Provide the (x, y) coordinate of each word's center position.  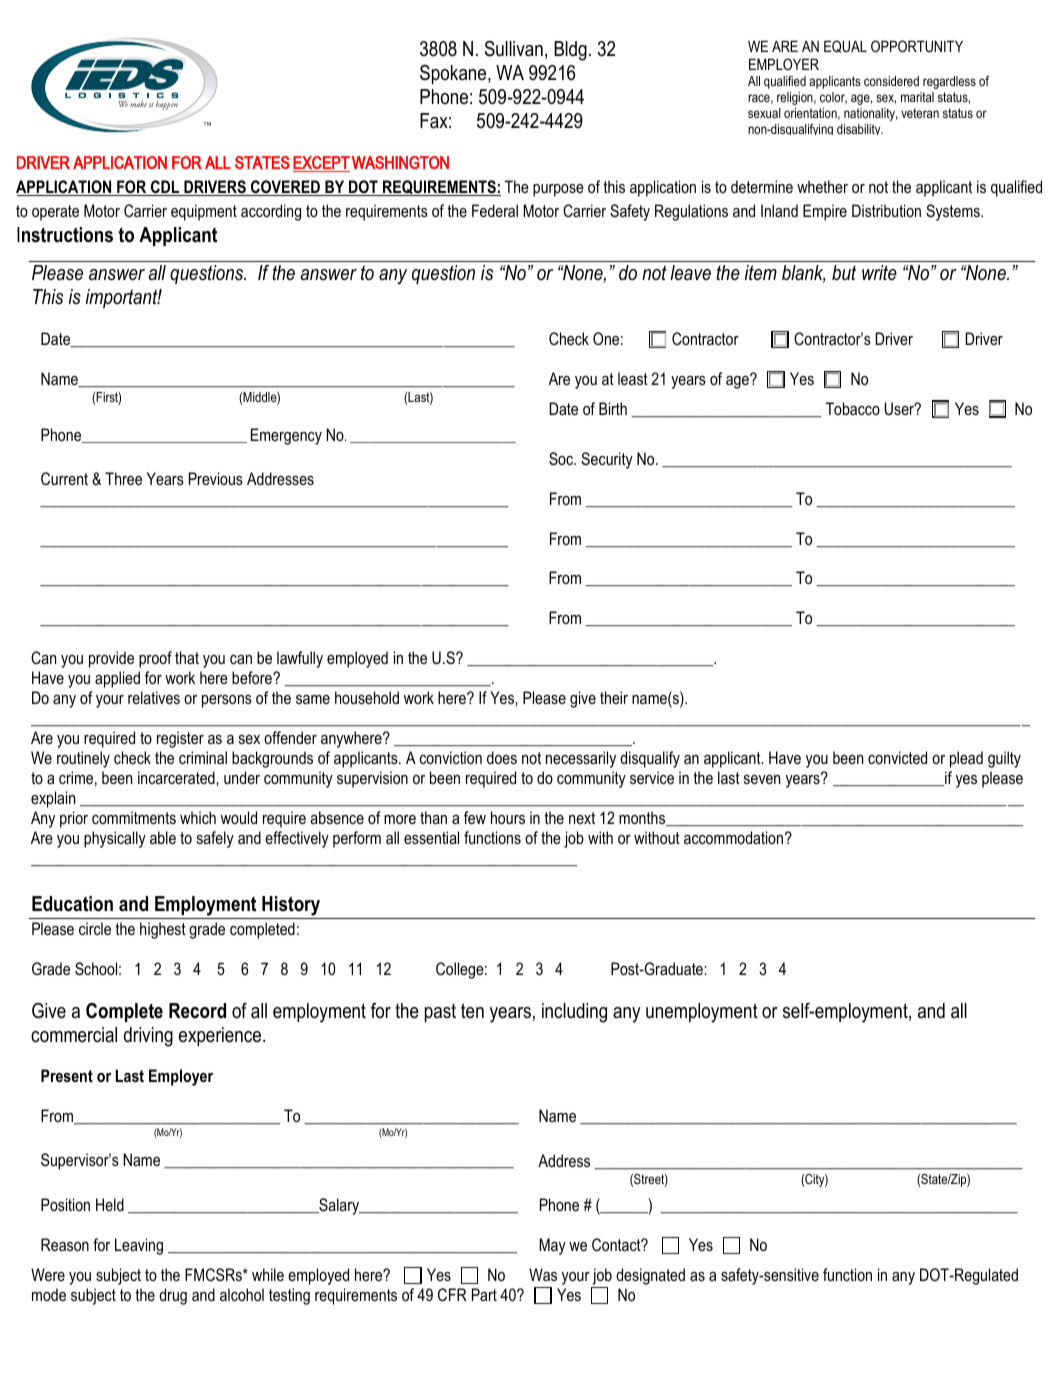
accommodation (733, 837)
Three (123, 478)
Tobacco (853, 408)
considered (891, 81)
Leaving (139, 1246)
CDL (165, 188)
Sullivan (514, 49)
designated (650, 1276)
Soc (562, 459)
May (552, 1246)
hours (508, 817)
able (163, 837)
